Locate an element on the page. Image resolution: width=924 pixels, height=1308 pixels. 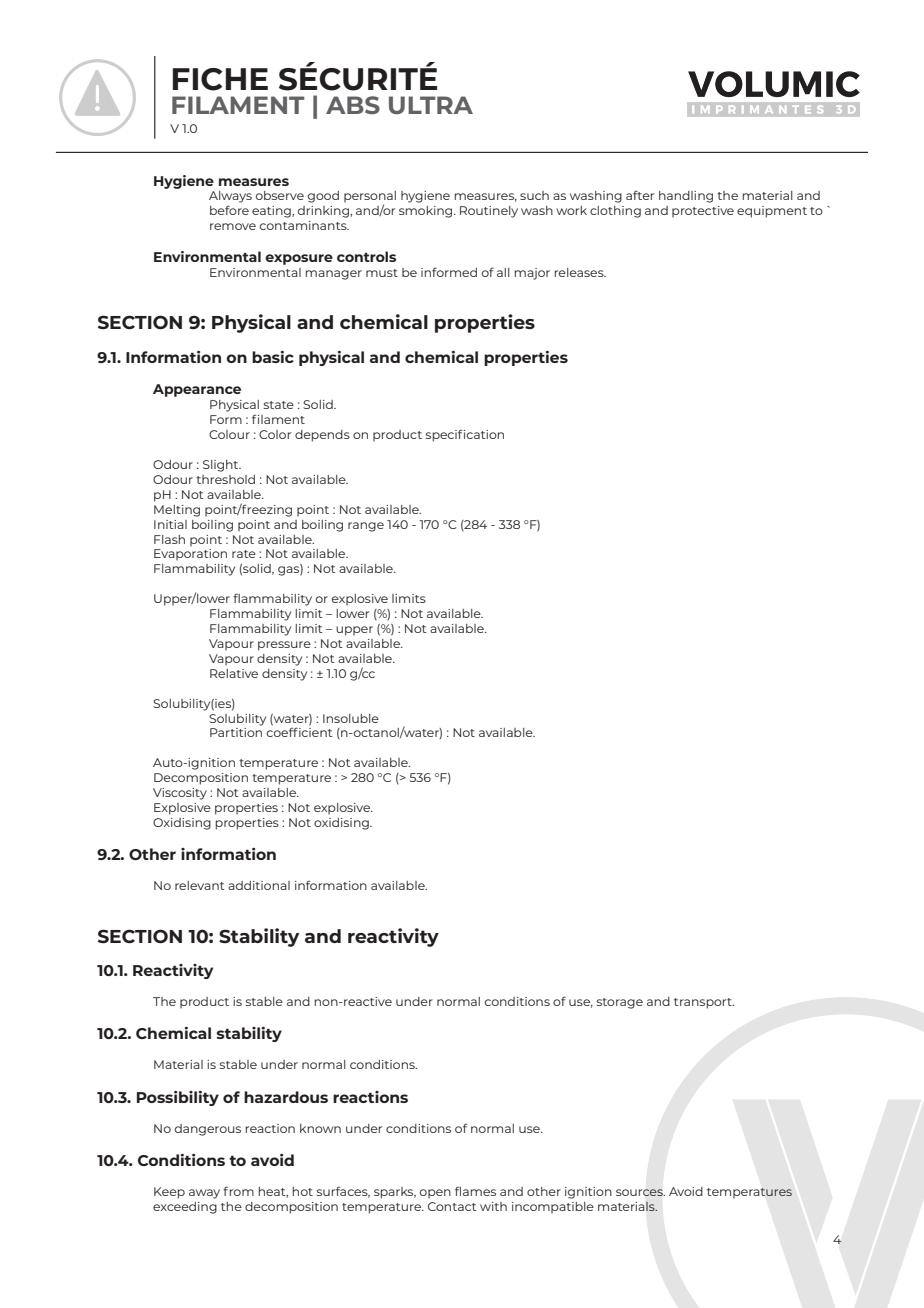
FICHE is located at coordinates (220, 79).
